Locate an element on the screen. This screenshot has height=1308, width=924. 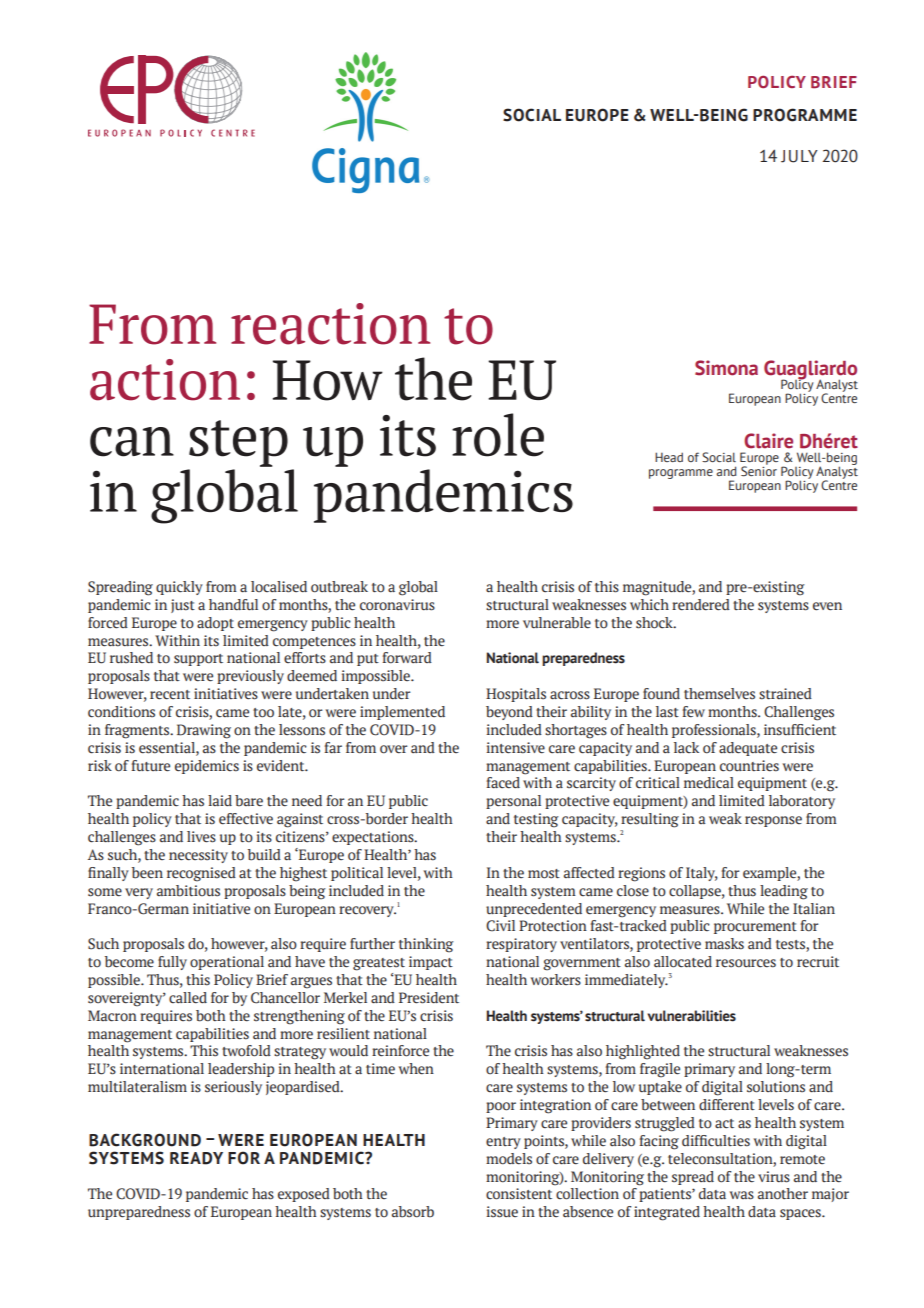
READY is located at coordinates (196, 1158).
